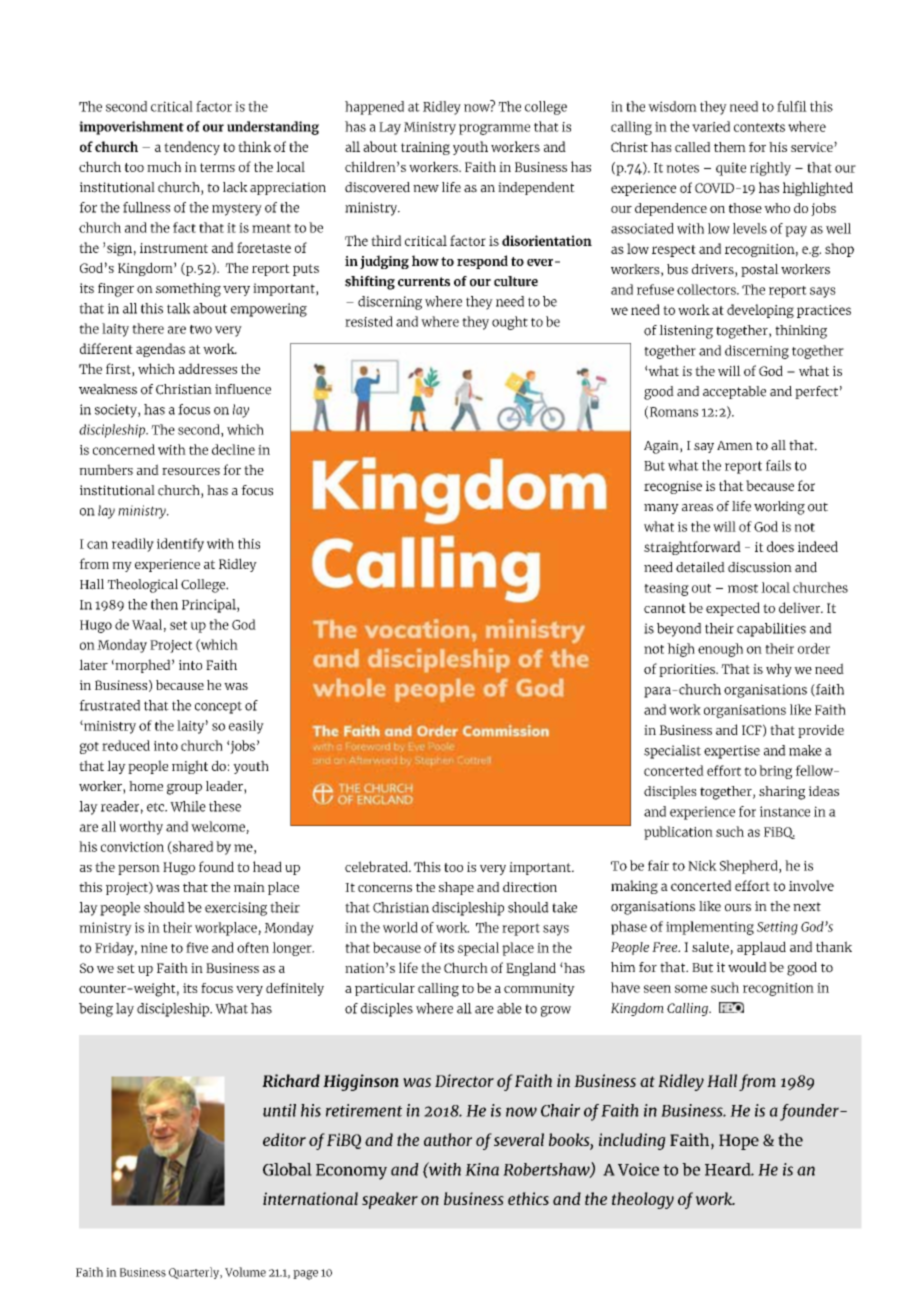  Describe the element at coordinates (218, 707) in the page. I see `concept` at that location.
